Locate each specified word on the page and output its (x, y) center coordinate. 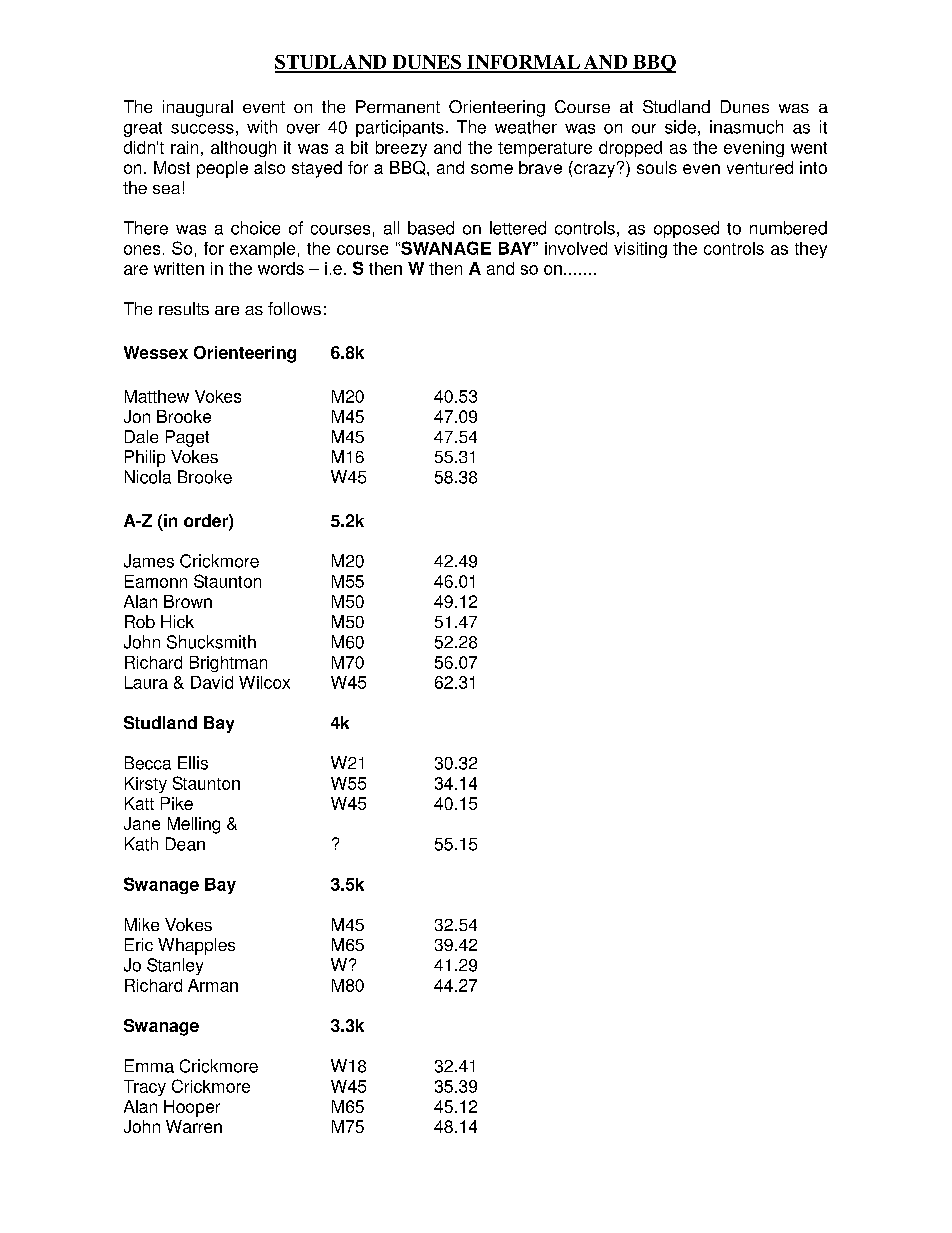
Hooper (192, 1108)
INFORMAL (524, 63)
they (811, 250)
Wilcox (264, 682)
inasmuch (746, 127)
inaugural (198, 108)
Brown (188, 601)
